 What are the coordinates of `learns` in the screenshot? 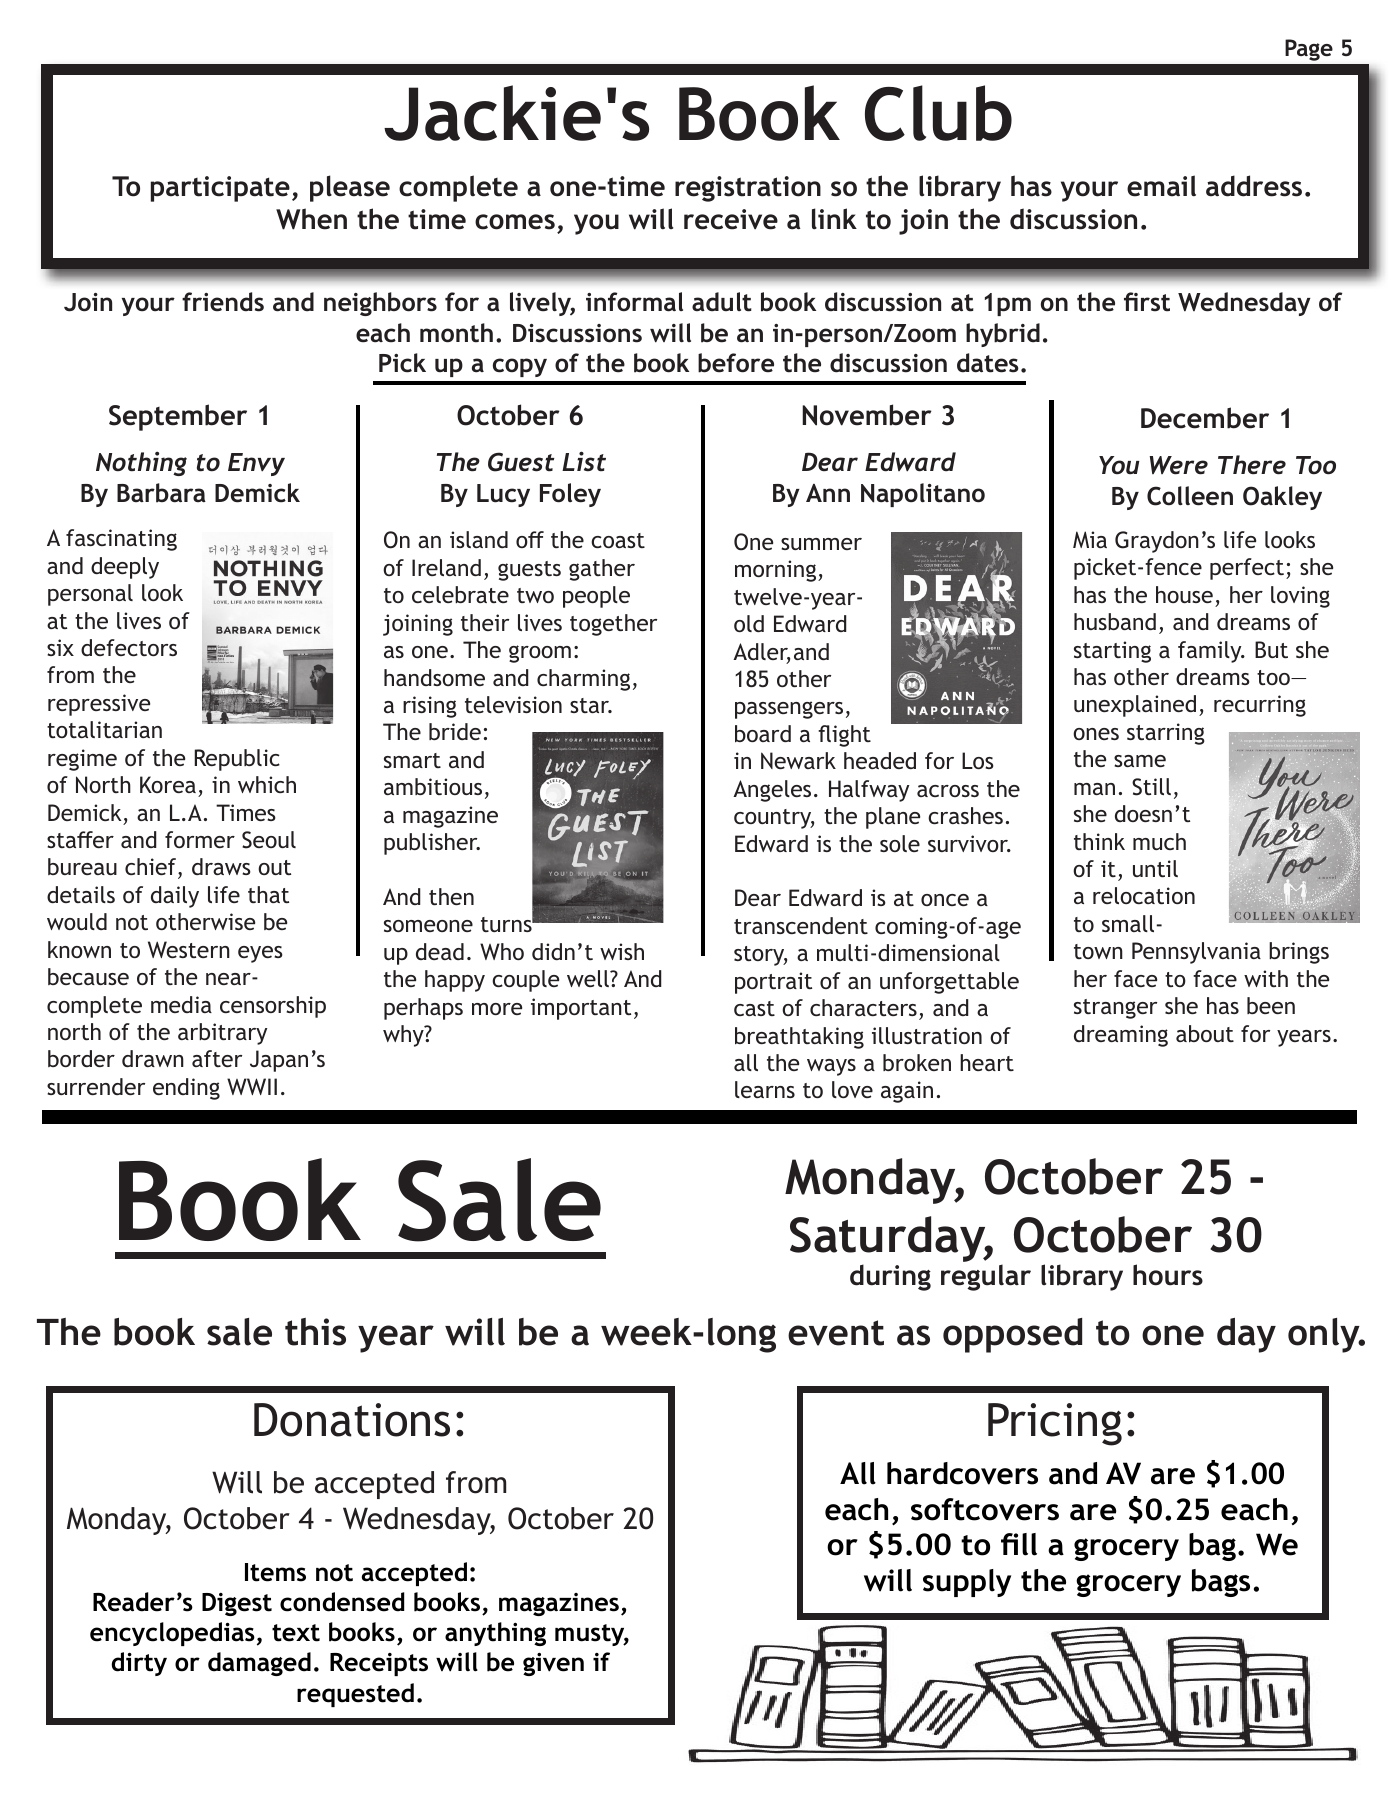 It's located at (765, 1089).
